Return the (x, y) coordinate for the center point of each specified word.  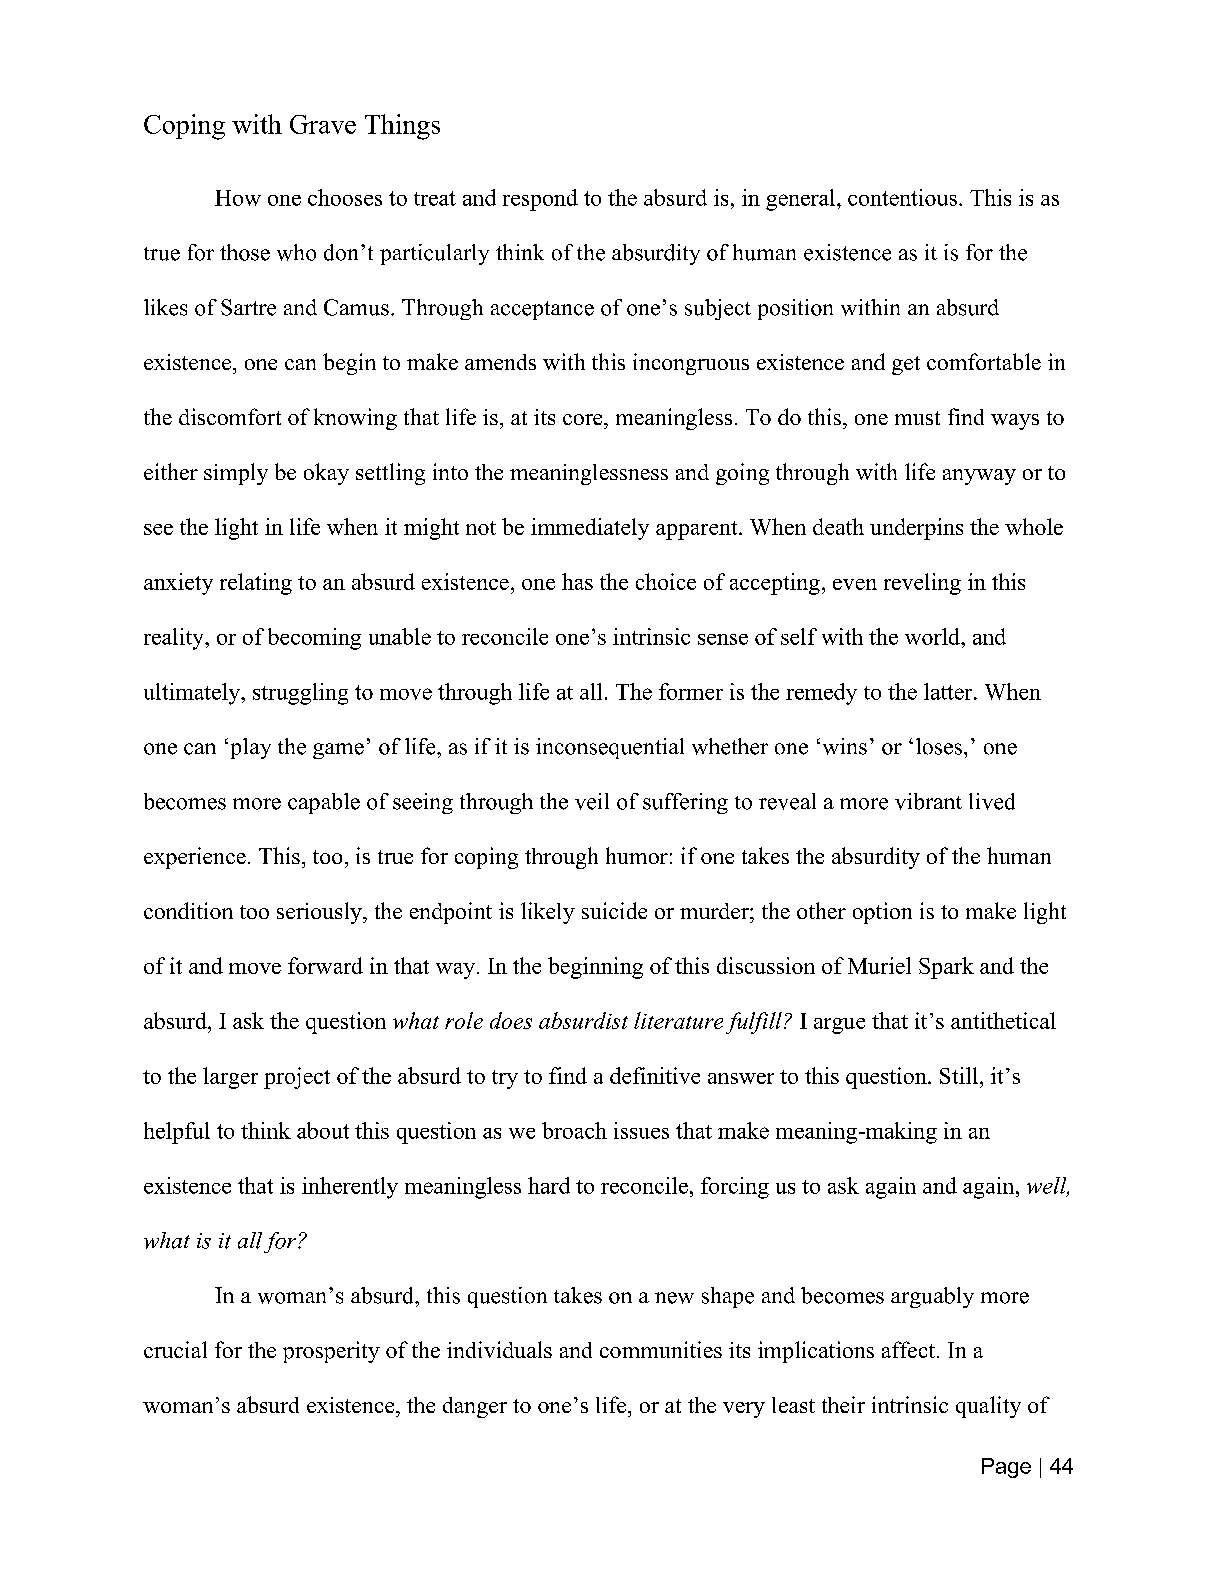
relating (256, 584)
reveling (922, 584)
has (577, 581)
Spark (946, 968)
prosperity (331, 1352)
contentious (902, 197)
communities (661, 1349)
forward (325, 965)
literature (678, 1020)
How (238, 198)
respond (540, 200)
